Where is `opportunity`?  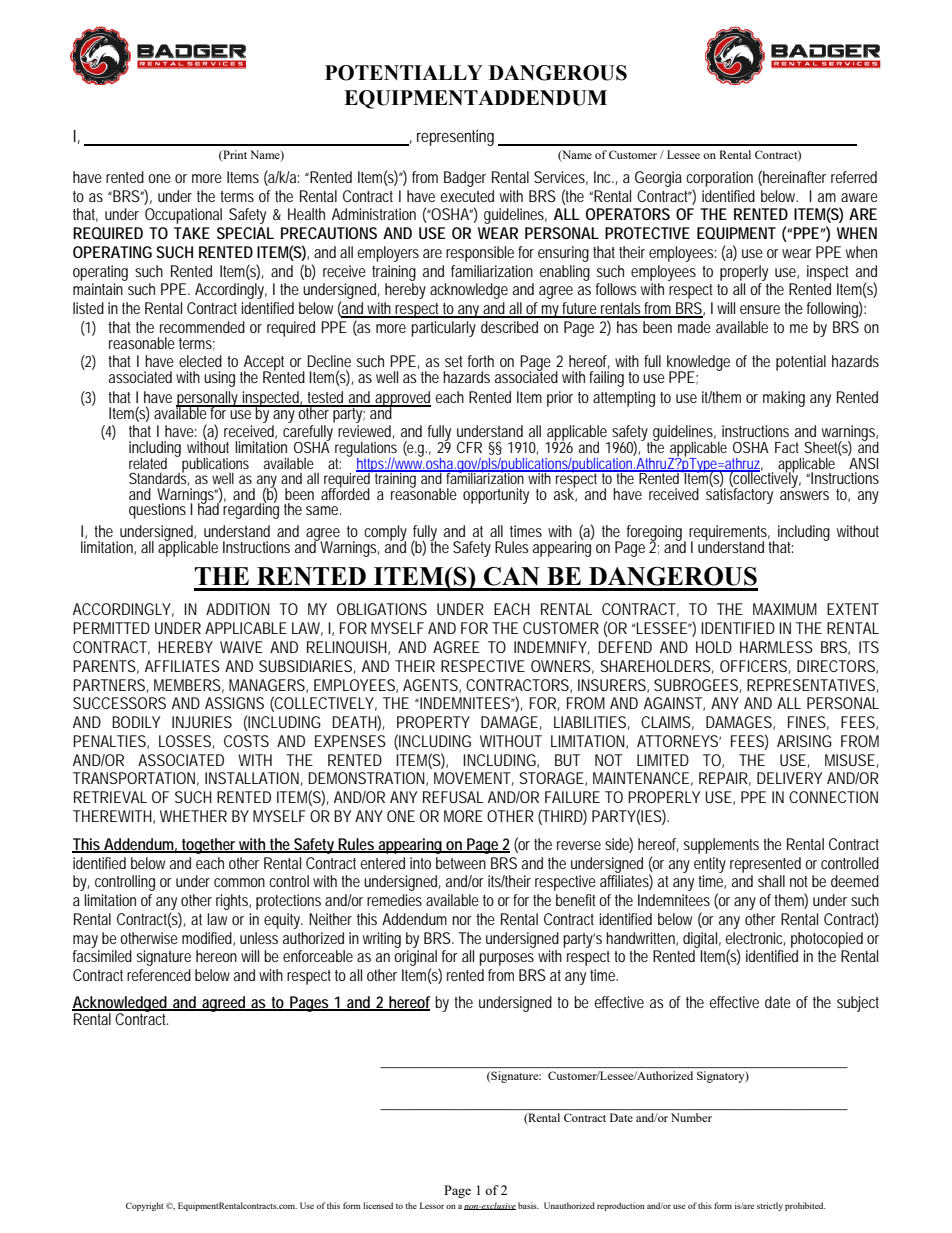 opportunity is located at coordinates (496, 496).
